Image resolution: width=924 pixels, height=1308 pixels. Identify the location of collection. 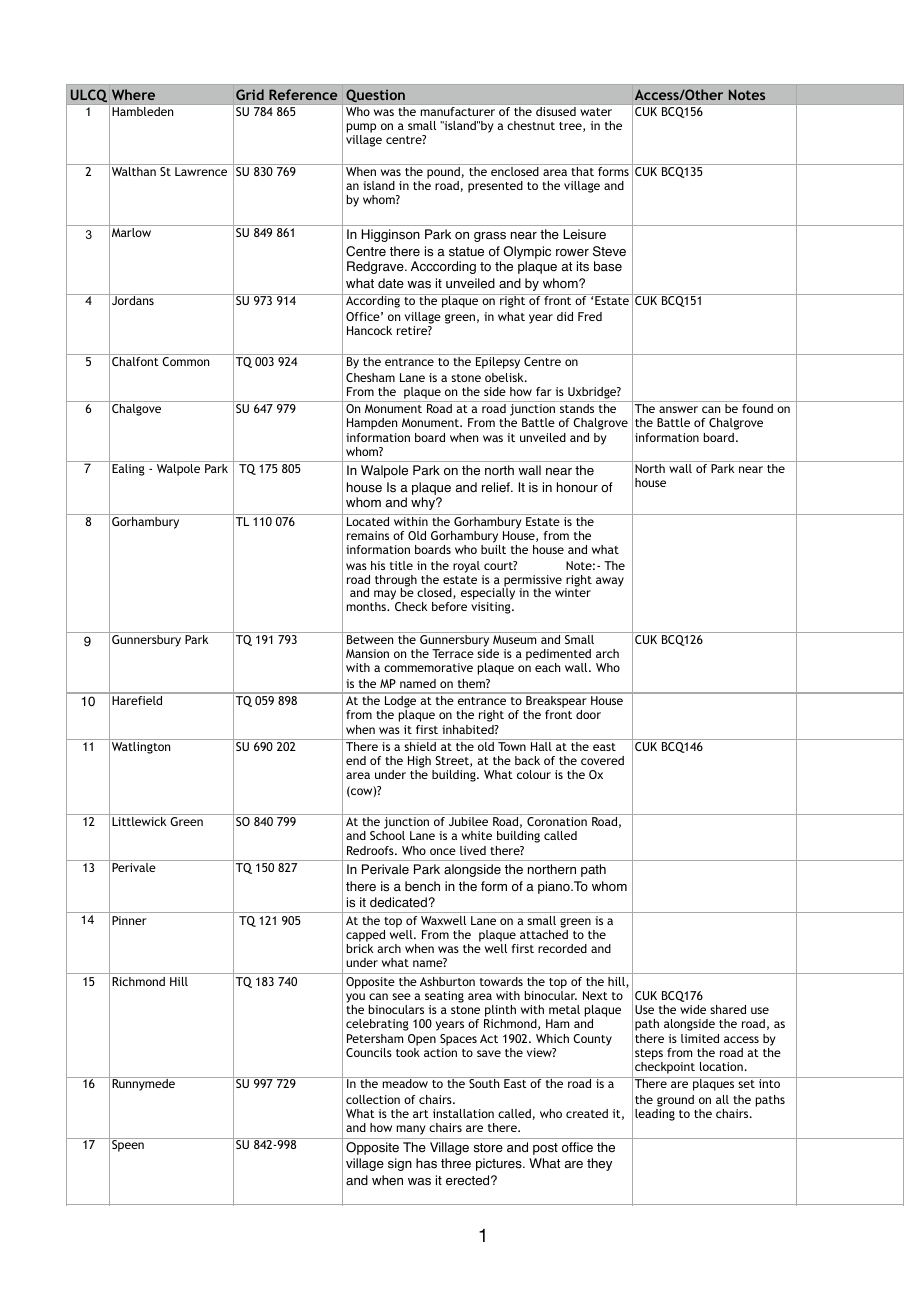
(373, 1099).
